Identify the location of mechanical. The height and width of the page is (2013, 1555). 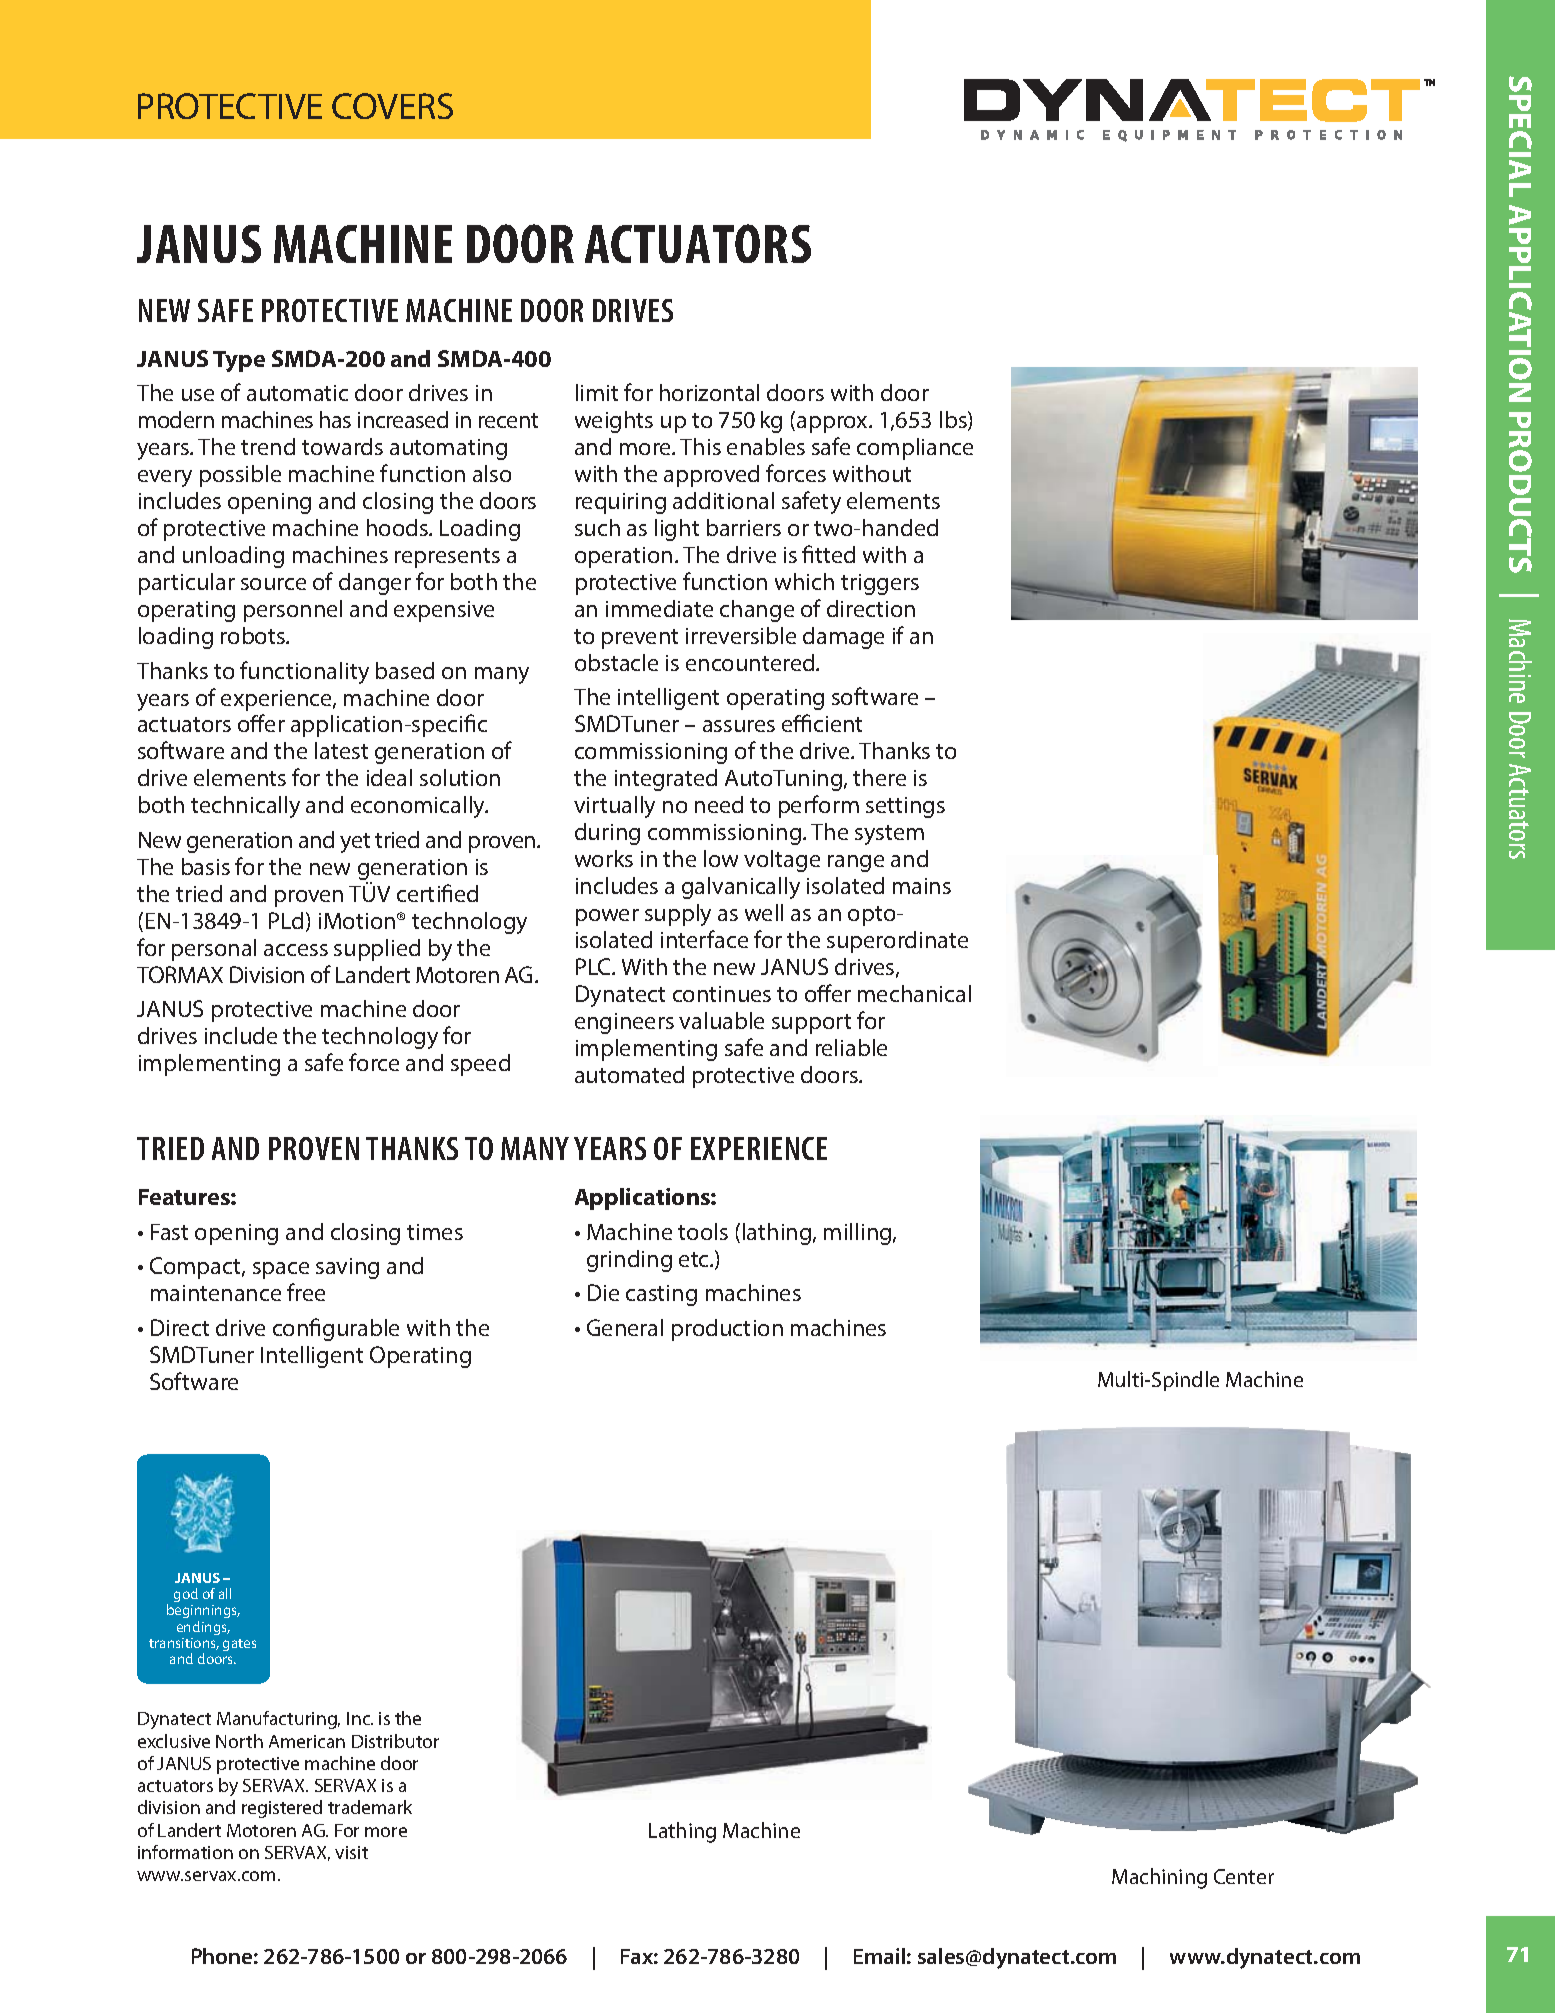
(914, 993).
